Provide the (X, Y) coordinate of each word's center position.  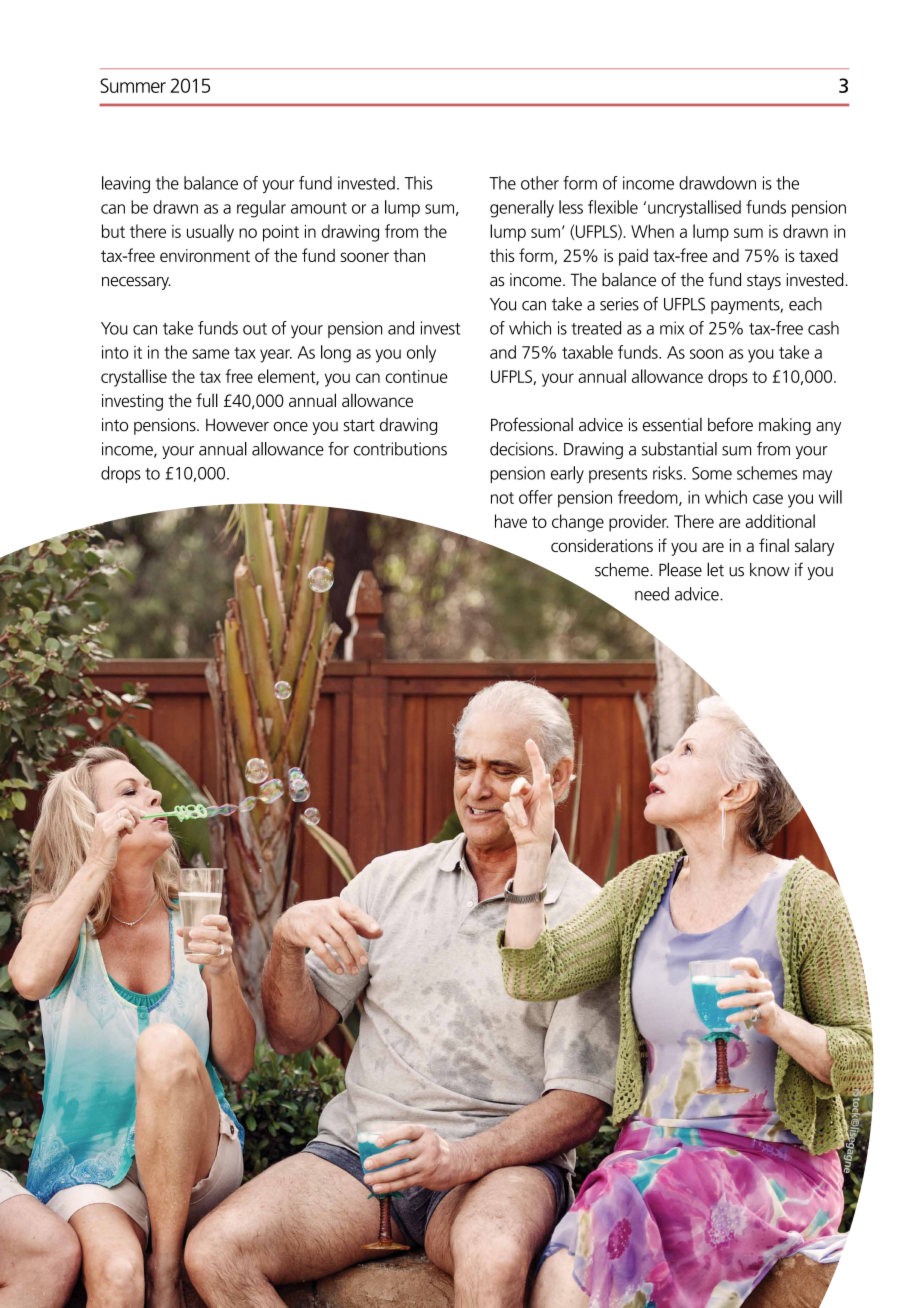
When (652, 231)
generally (522, 209)
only (421, 354)
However (237, 425)
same (211, 354)
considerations (602, 545)
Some (712, 473)
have (511, 521)
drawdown (717, 183)
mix (672, 328)
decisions (523, 449)
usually (210, 233)
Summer (133, 85)
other (540, 183)
